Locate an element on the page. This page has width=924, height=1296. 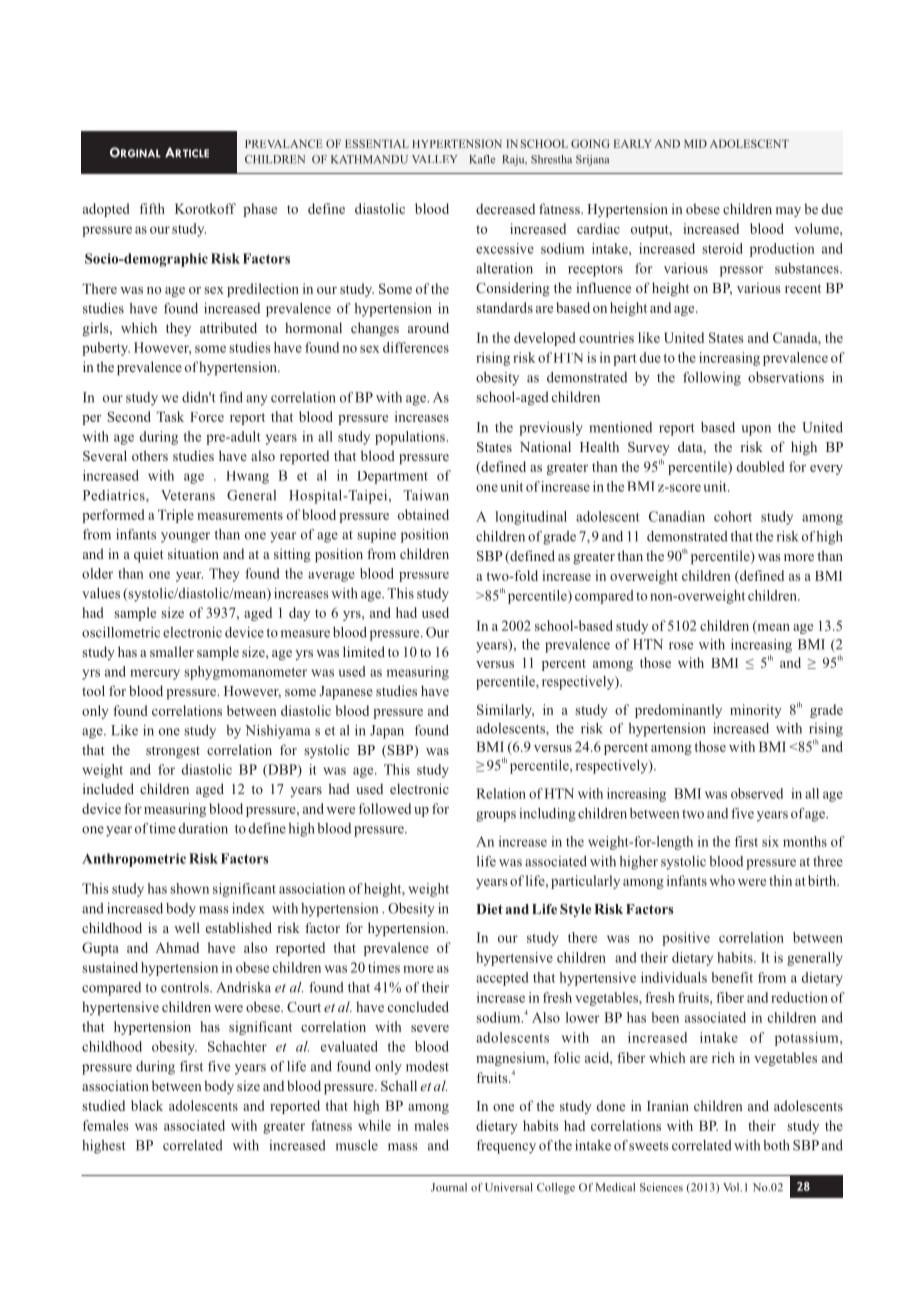
Veterans is located at coordinates (188, 495).
